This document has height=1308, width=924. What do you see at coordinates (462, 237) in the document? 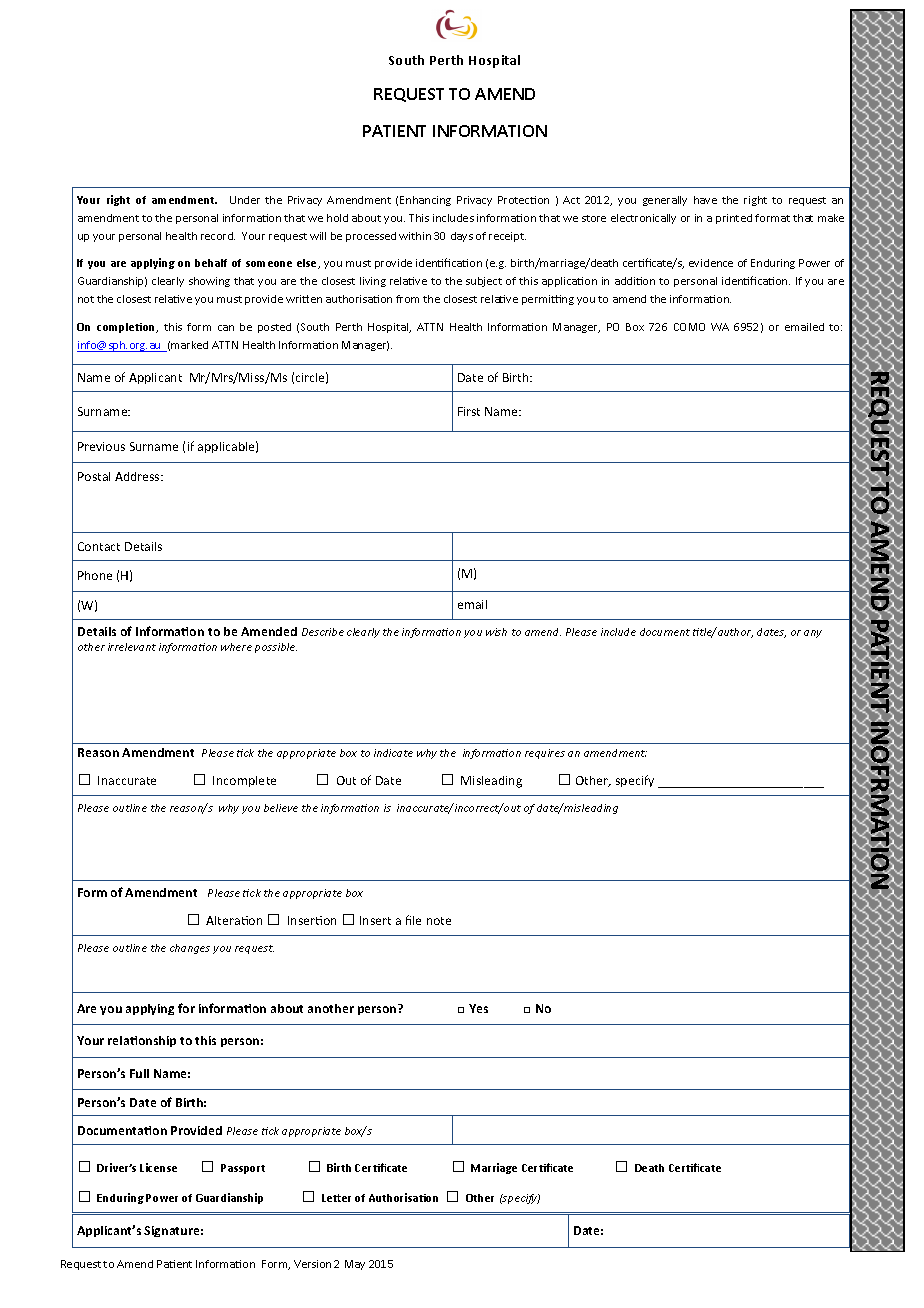
I see `days` at bounding box center [462, 237].
